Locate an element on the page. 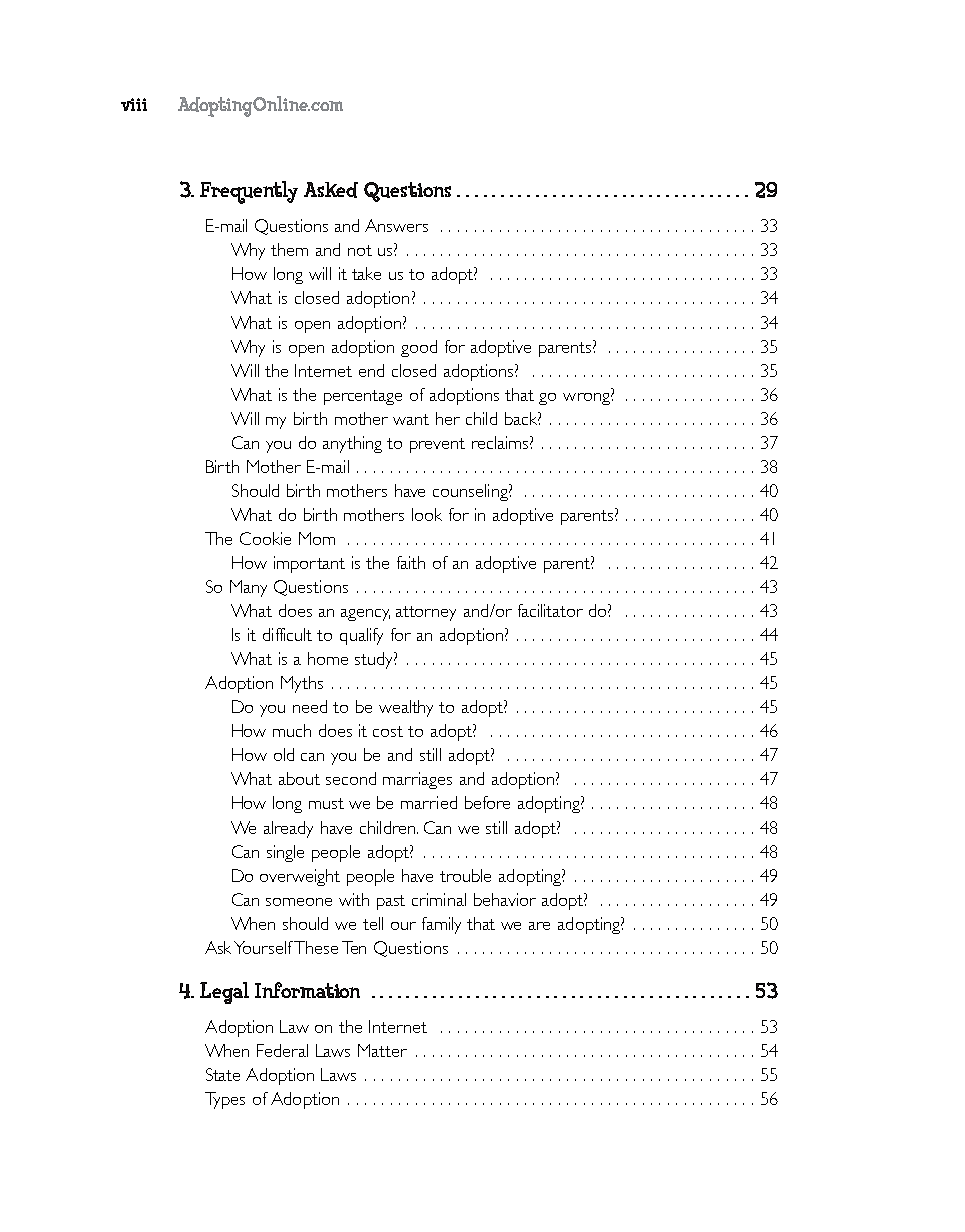 The width and height of the page is (965, 1232). viii is located at coordinates (134, 104).
